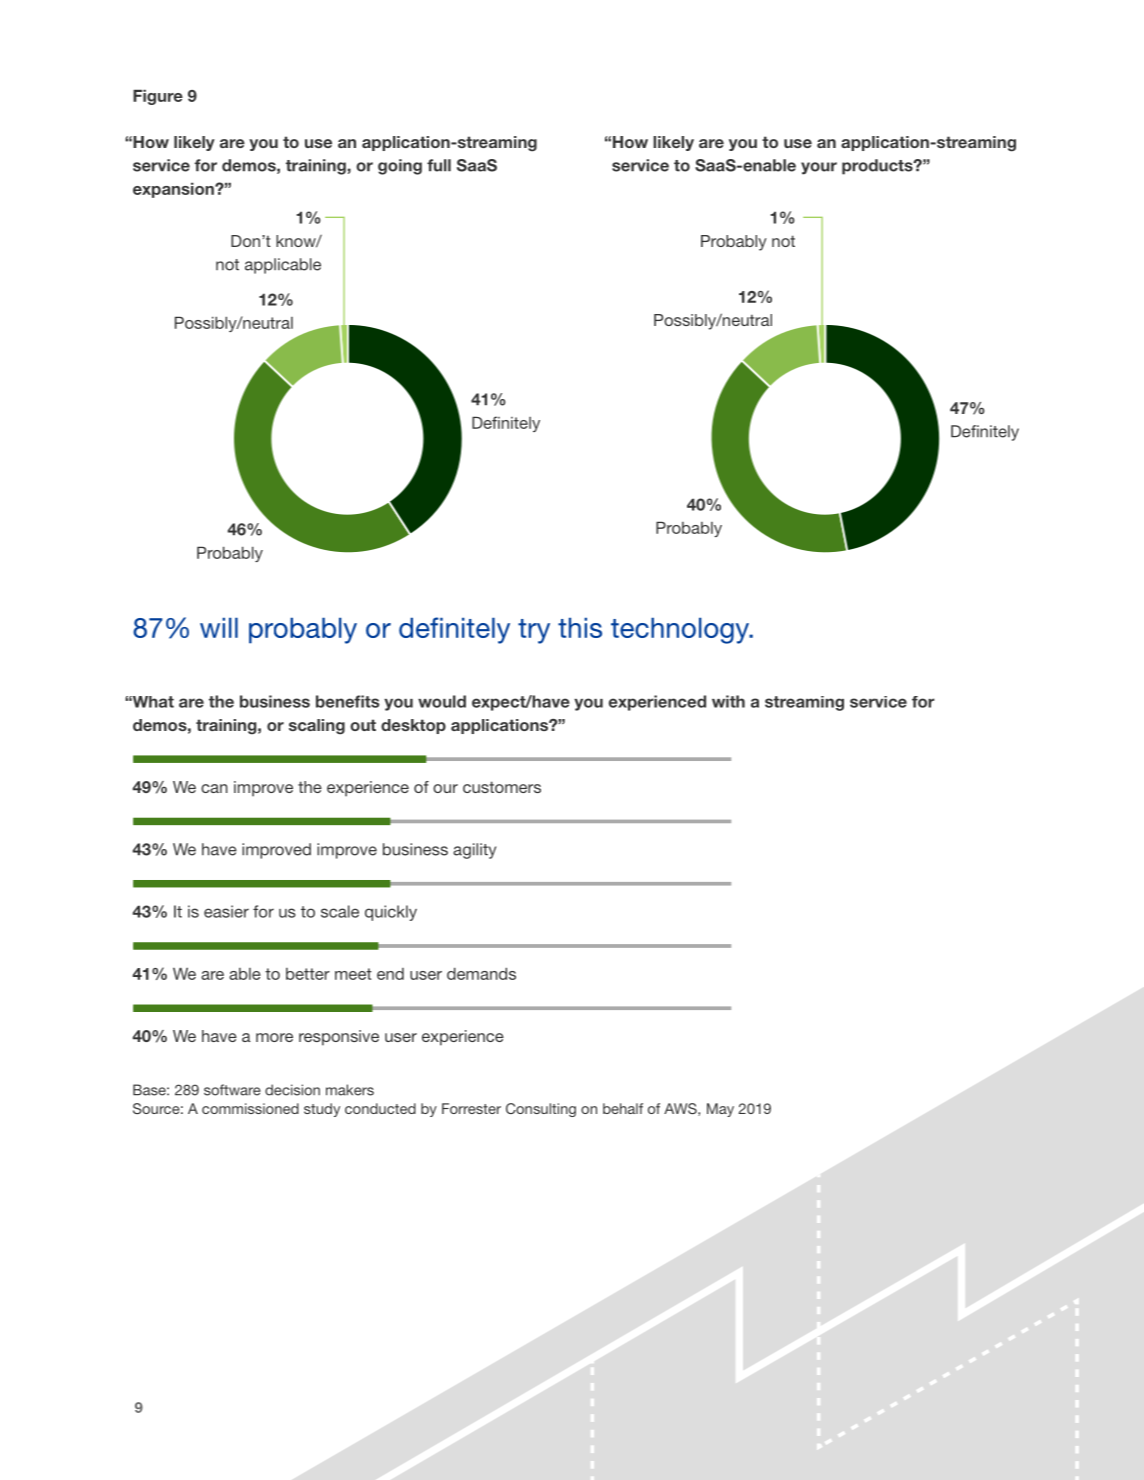 Image resolution: width=1144 pixels, height=1480 pixels. I want to click on can, so click(214, 788).
